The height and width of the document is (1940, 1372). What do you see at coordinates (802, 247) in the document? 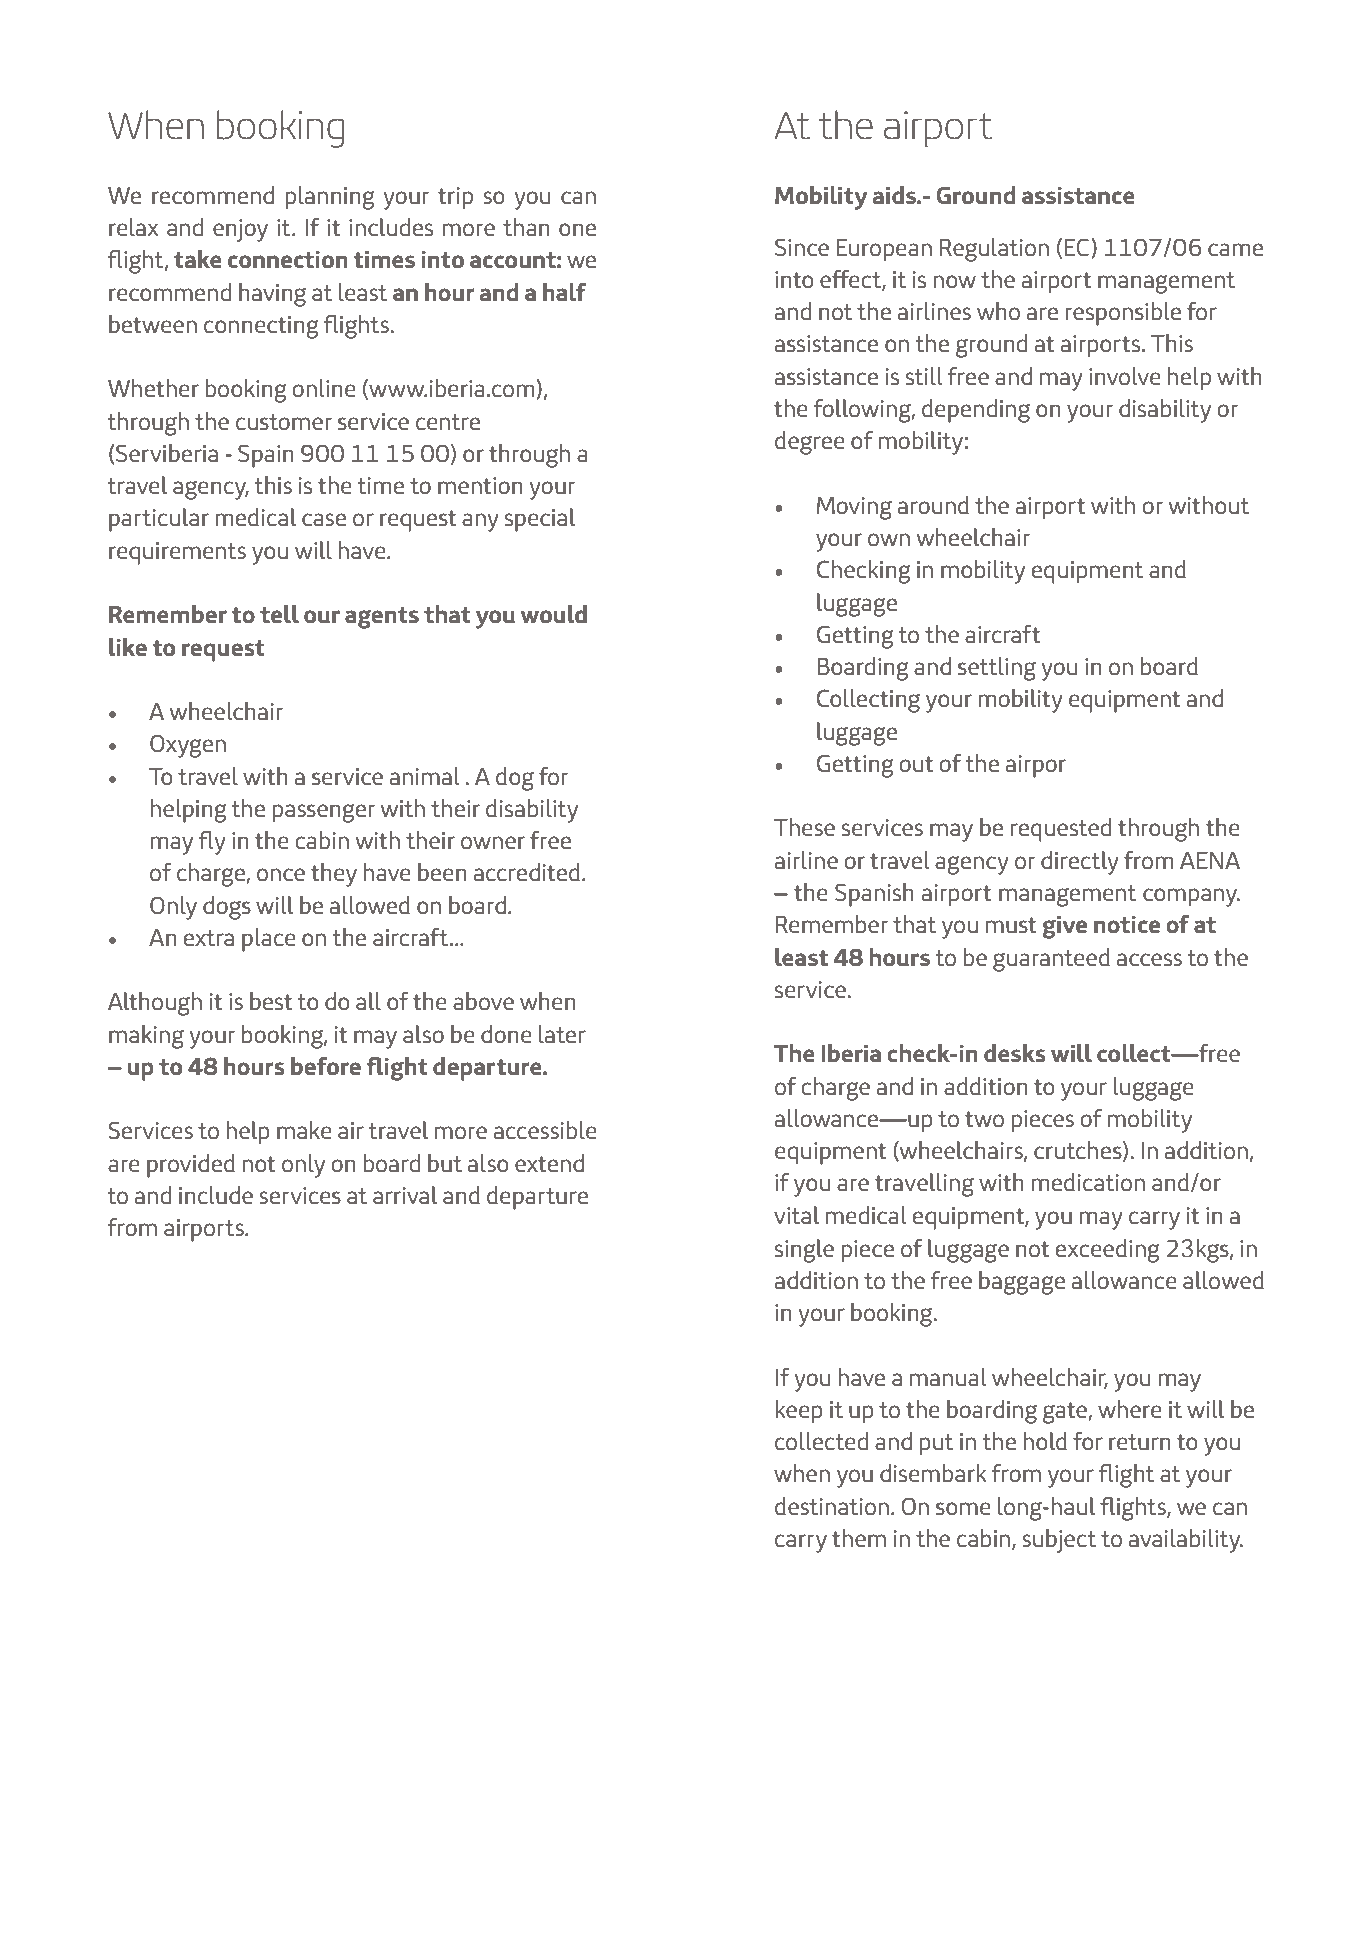
I see `Since` at bounding box center [802, 247].
